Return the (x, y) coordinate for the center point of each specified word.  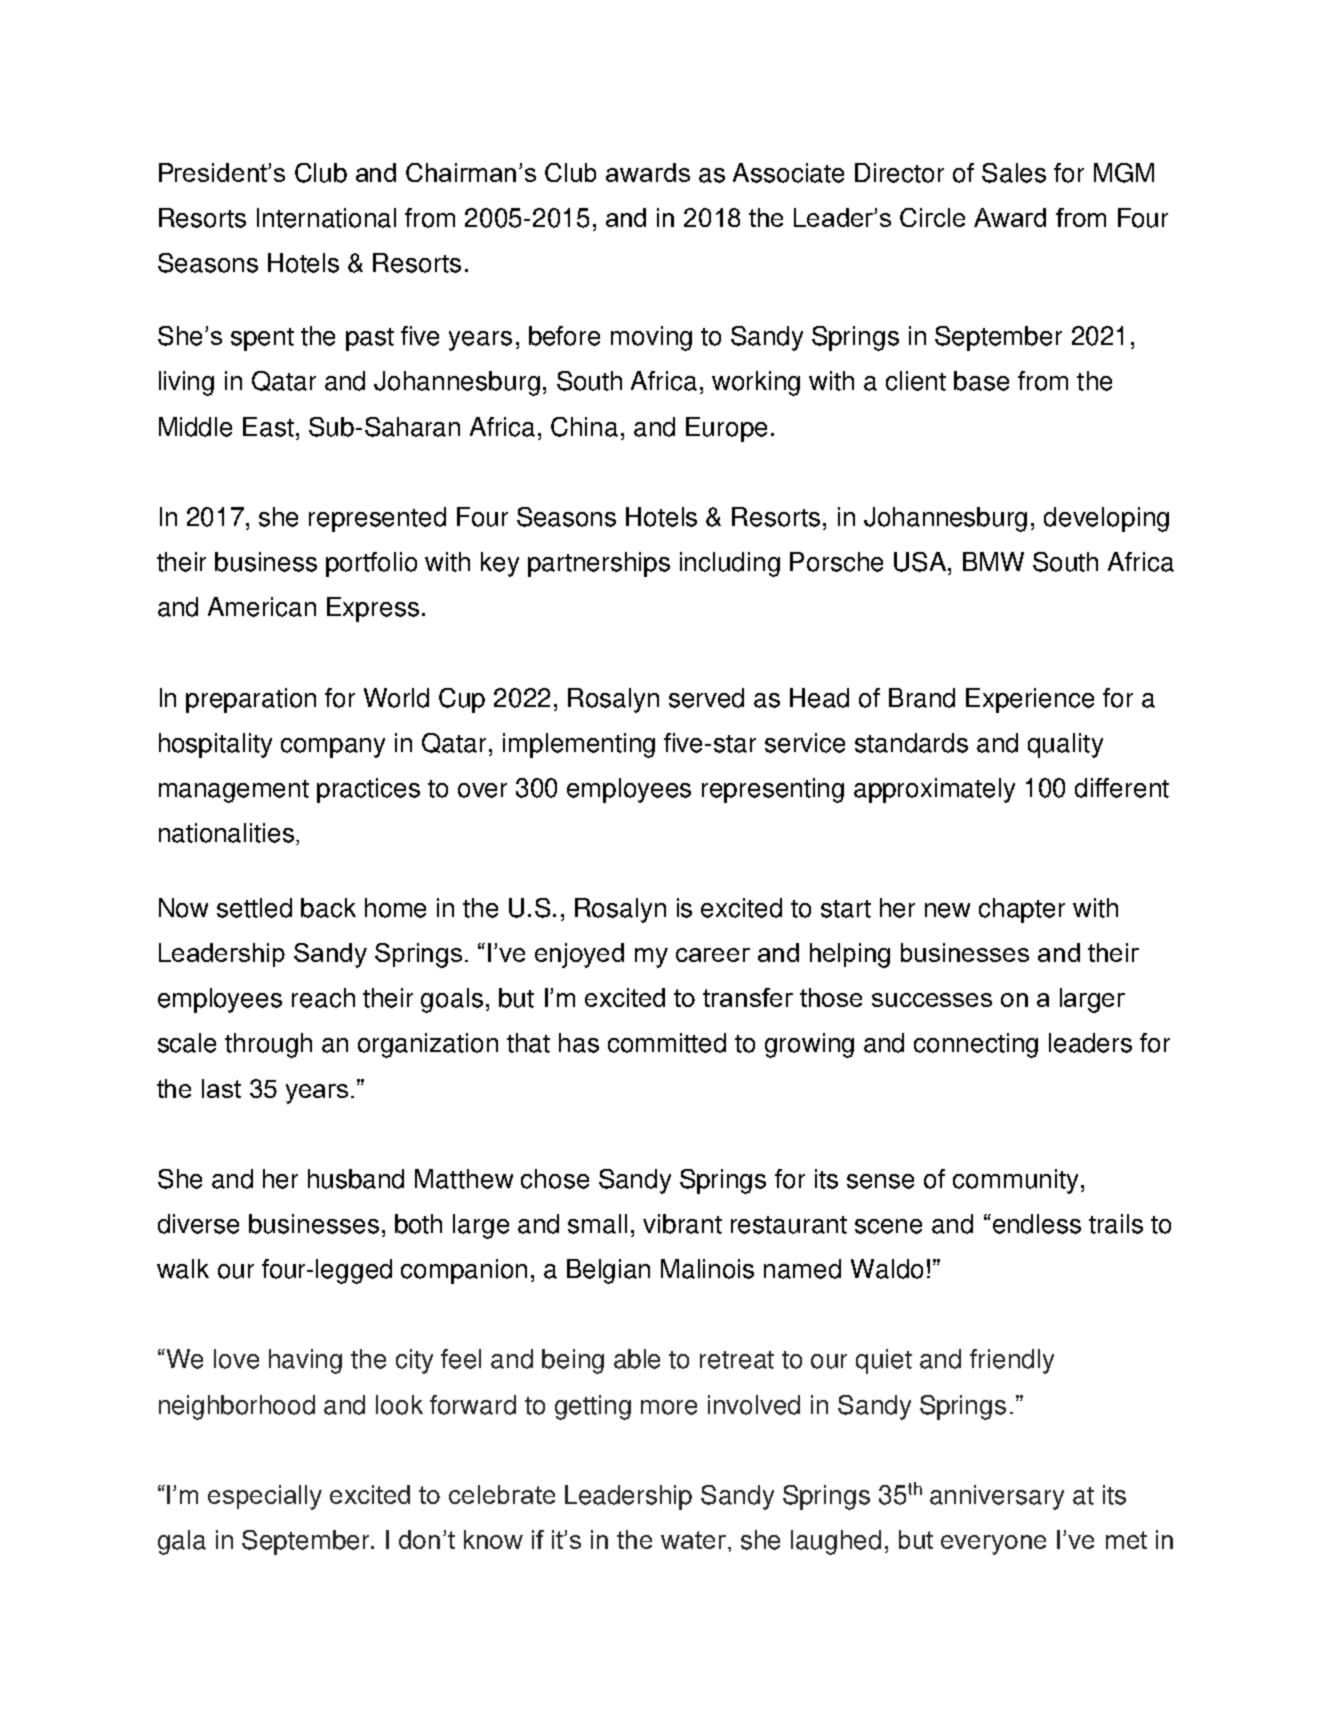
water (693, 1540)
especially (265, 1497)
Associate (788, 173)
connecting (976, 1045)
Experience (1030, 700)
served (706, 698)
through (268, 1045)
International (326, 218)
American (262, 607)
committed (667, 1043)
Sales (1014, 173)
